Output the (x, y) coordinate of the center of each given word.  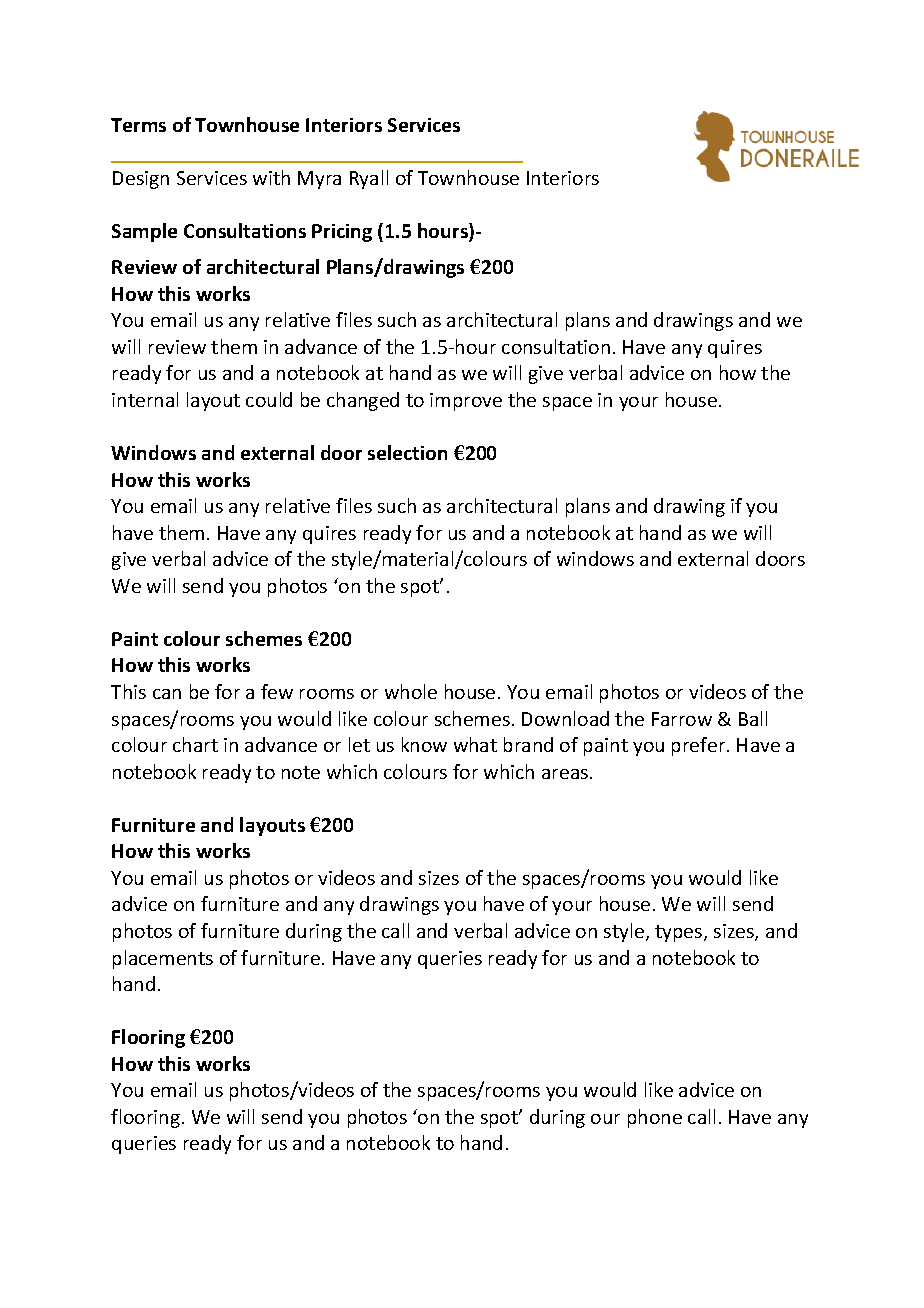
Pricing (342, 233)
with (271, 177)
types (680, 933)
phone (655, 1118)
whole (411, 691)
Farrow (682, 719)
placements (163, 959)
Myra (319, 180)
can (167, 694)
